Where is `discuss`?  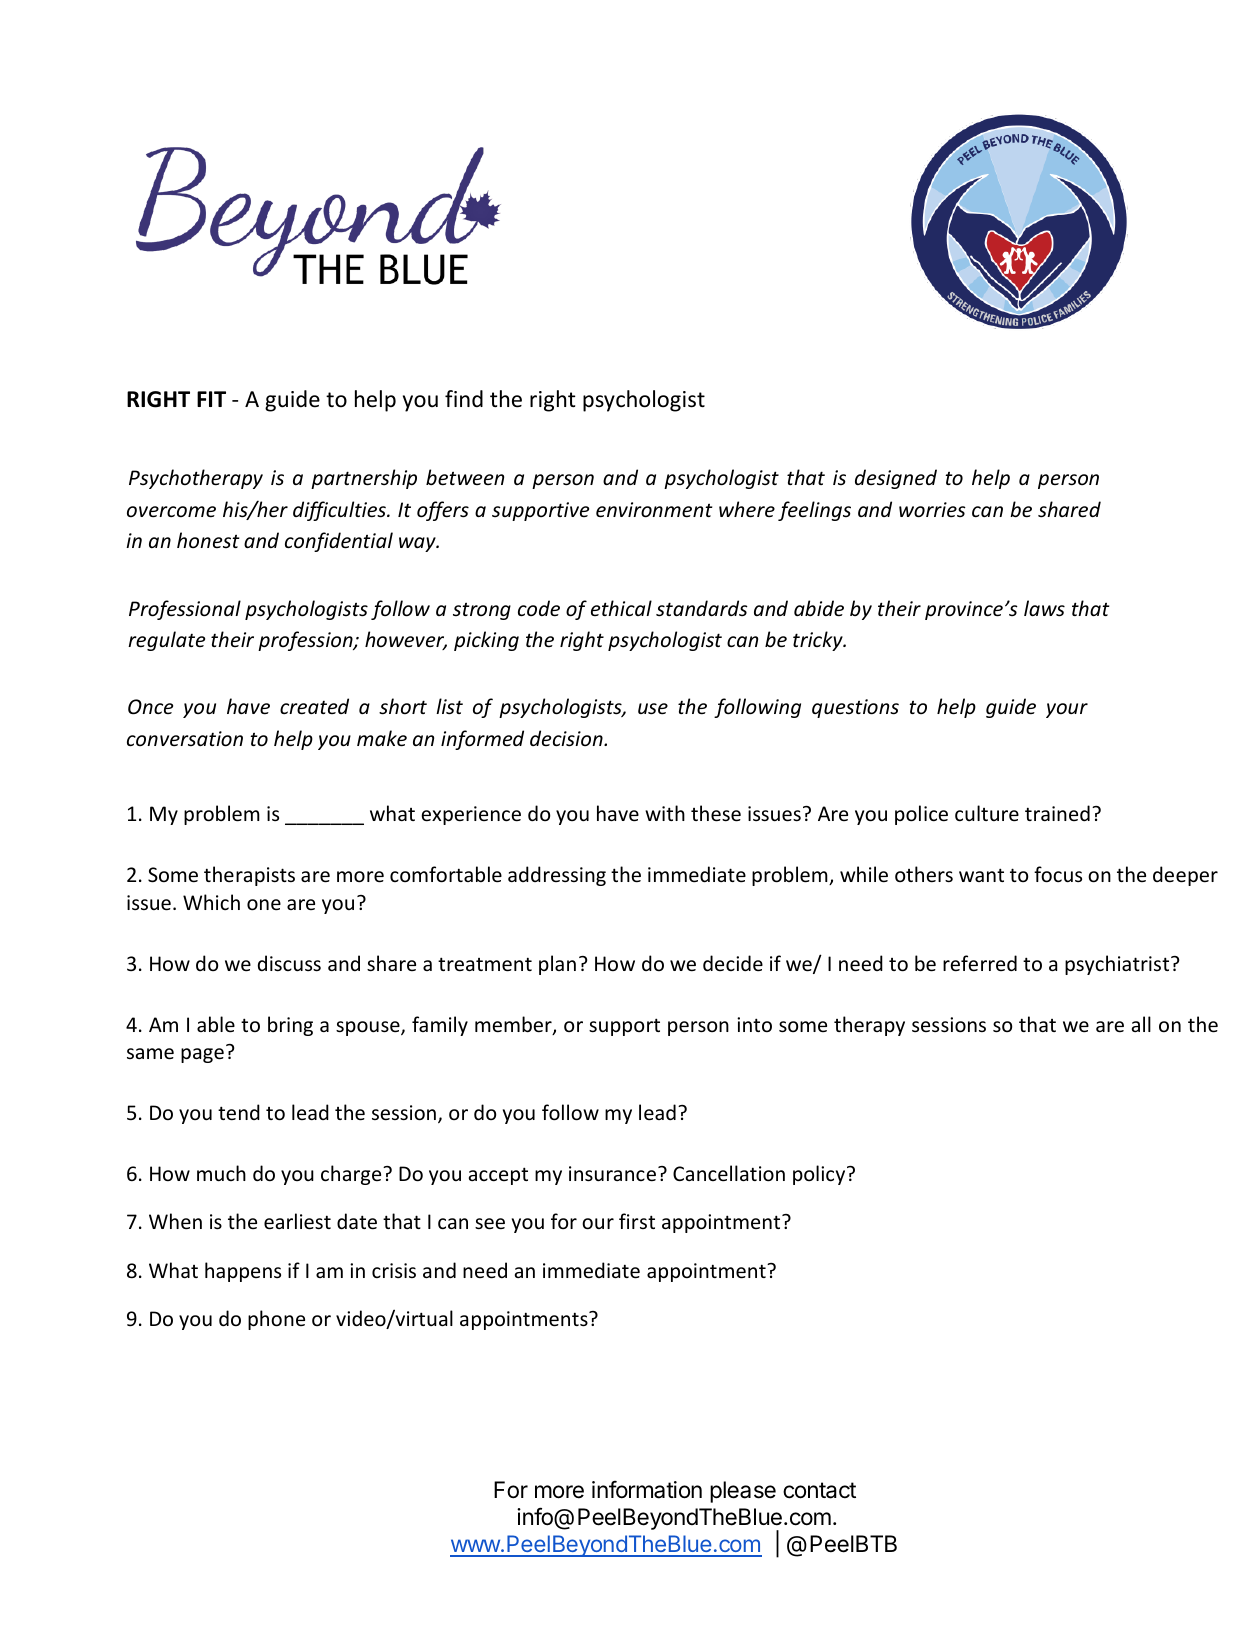 discuss is located at coordinates (289, 963).
